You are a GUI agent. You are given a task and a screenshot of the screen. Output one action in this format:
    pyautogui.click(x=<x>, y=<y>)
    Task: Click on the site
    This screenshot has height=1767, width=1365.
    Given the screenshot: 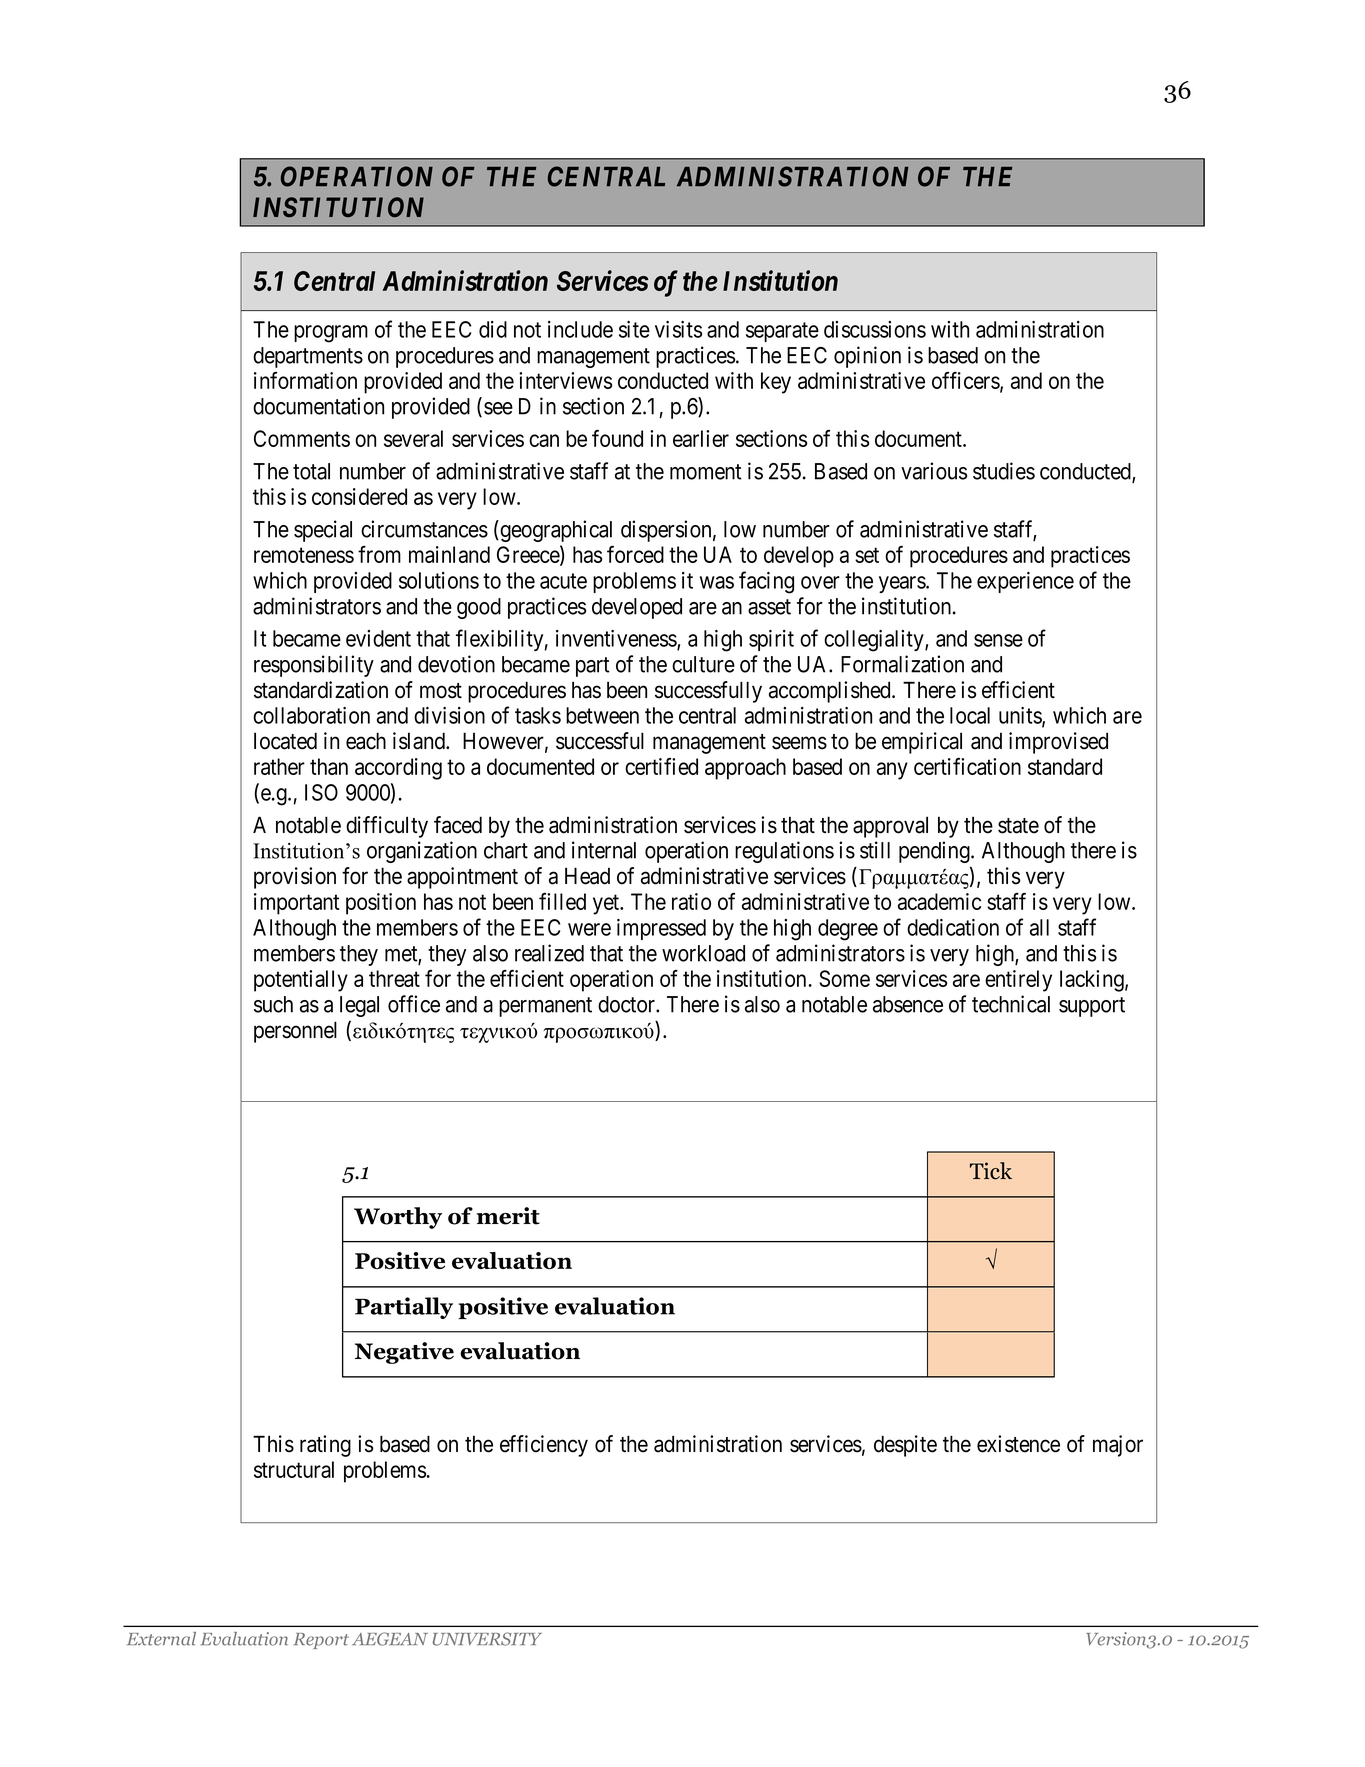 What is the action you would take?
    pyautogui.click(x=634, y=329)
